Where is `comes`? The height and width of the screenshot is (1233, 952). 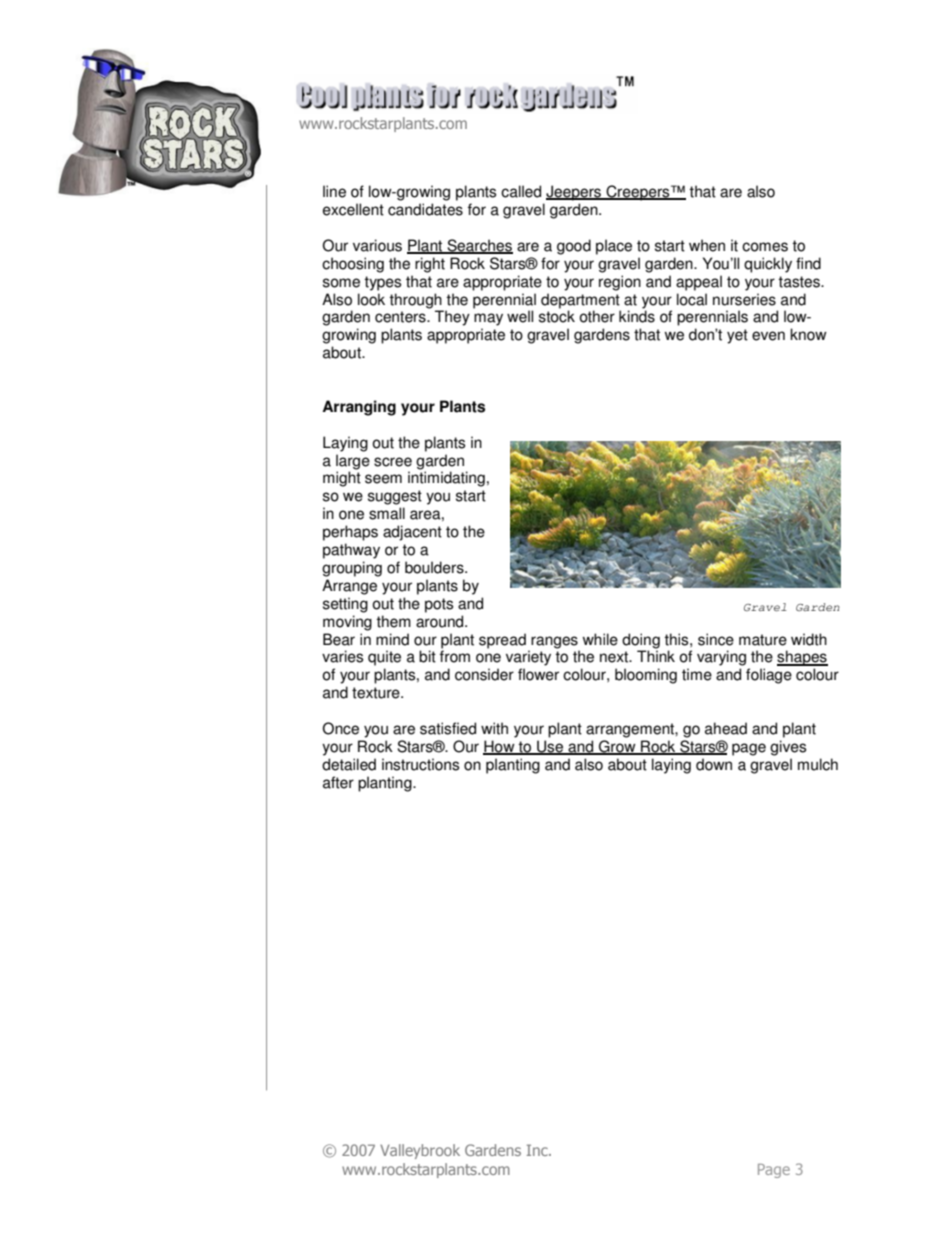 comes is located at coordinates (765, 247).
